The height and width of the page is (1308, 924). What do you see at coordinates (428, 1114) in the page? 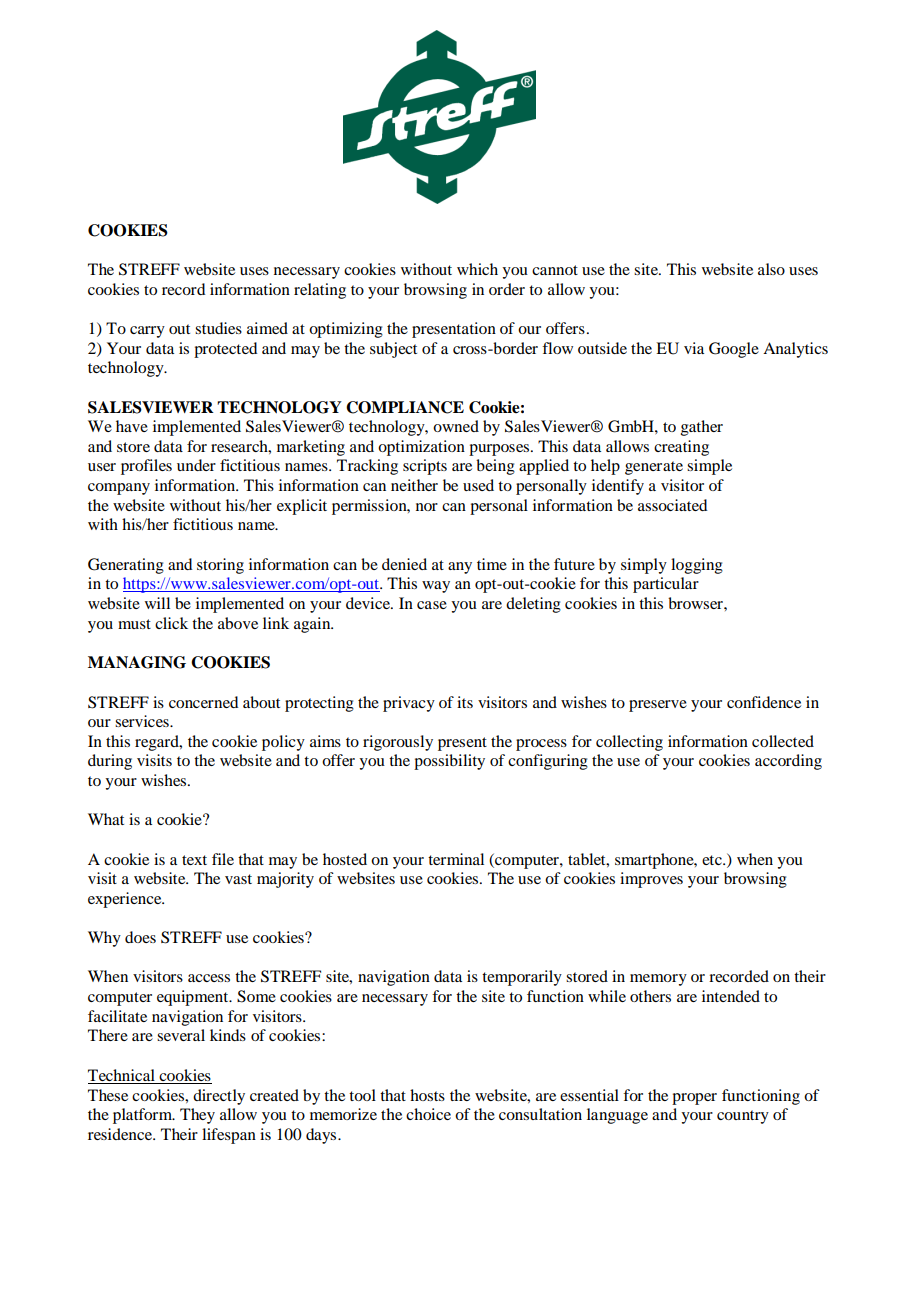
I see `choice` at bounding box center [428, 1114].
